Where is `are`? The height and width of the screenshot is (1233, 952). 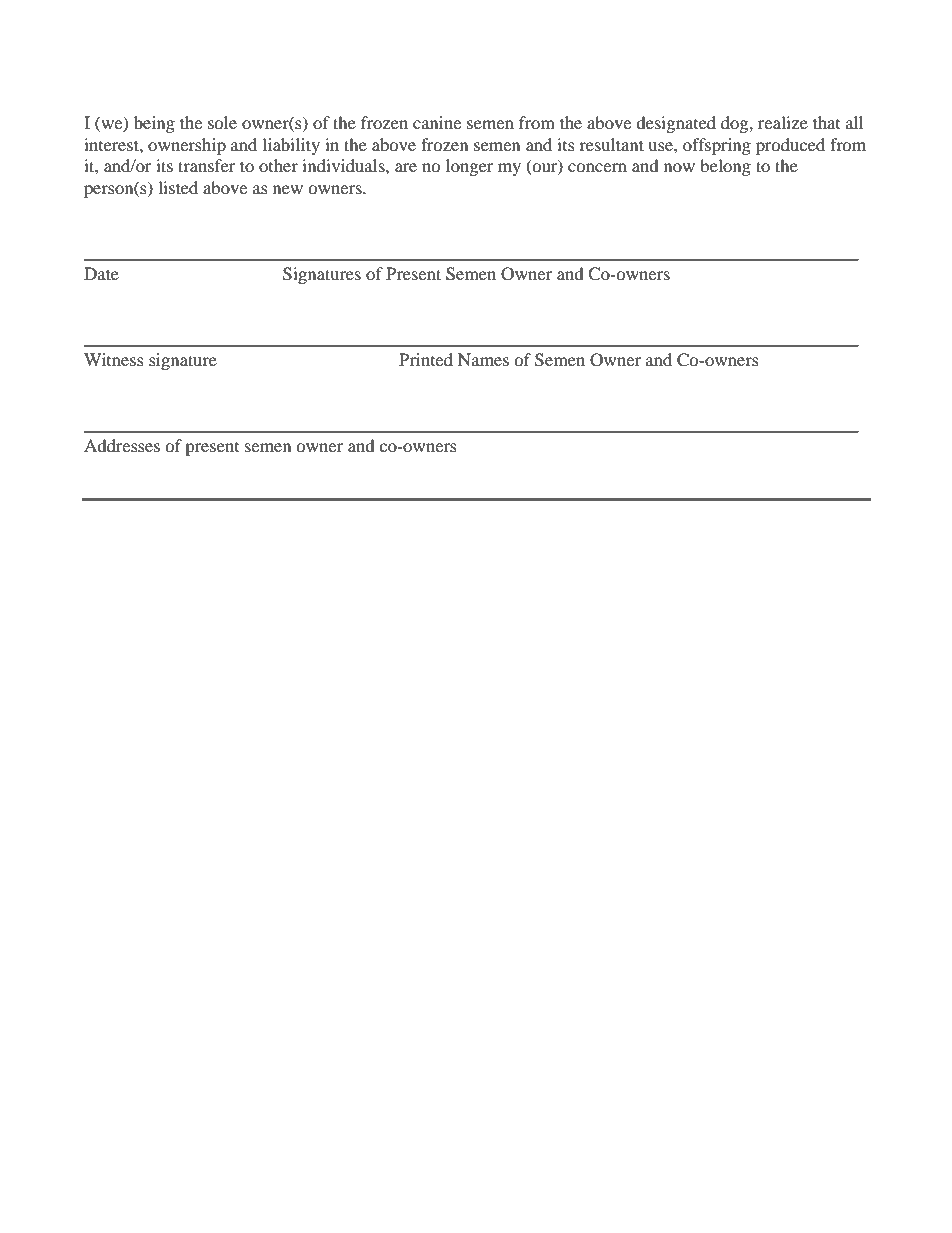 are is located at coordinates (406, 167).
